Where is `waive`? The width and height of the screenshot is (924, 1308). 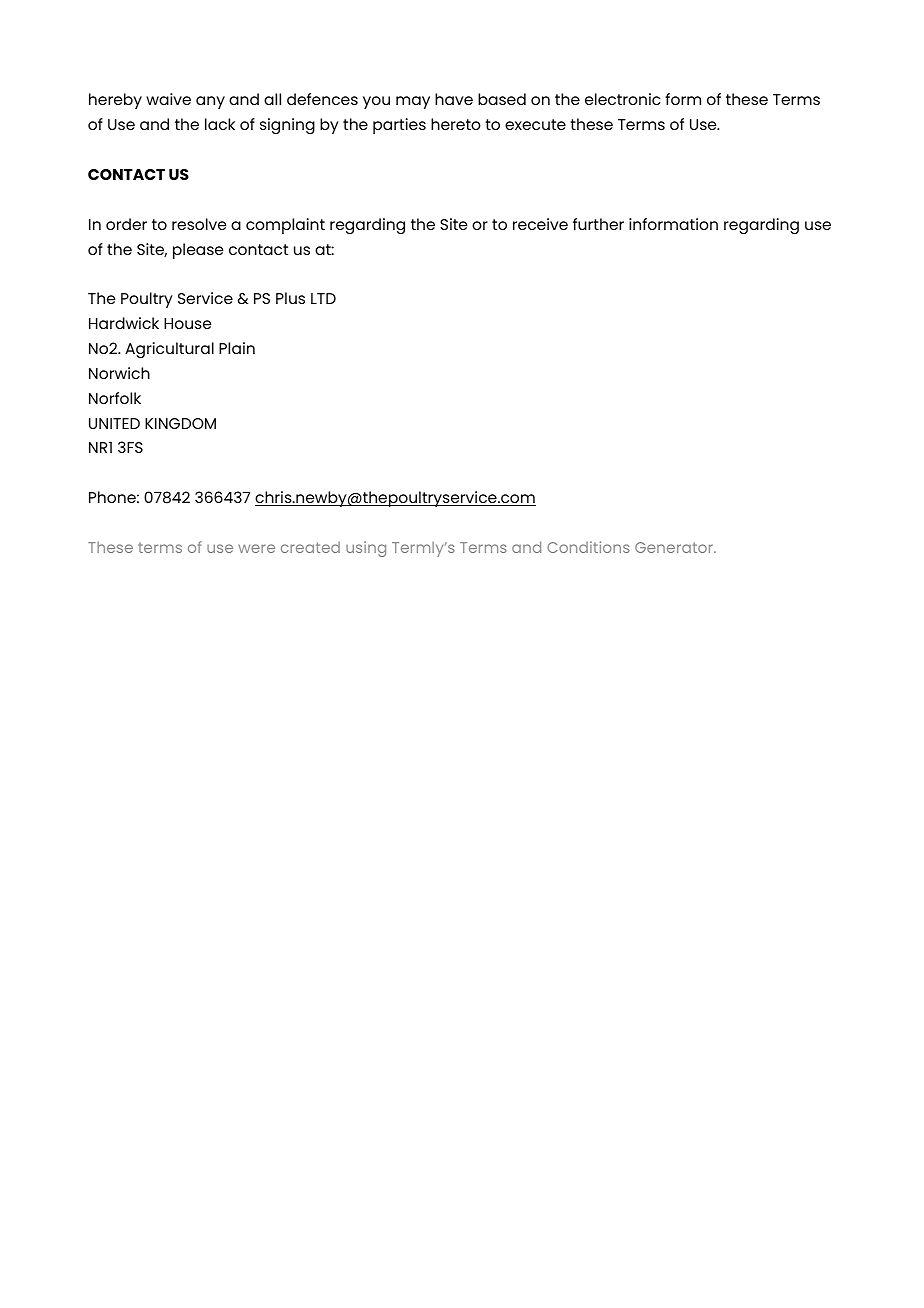
waive is located at coordinates (168, 99).
